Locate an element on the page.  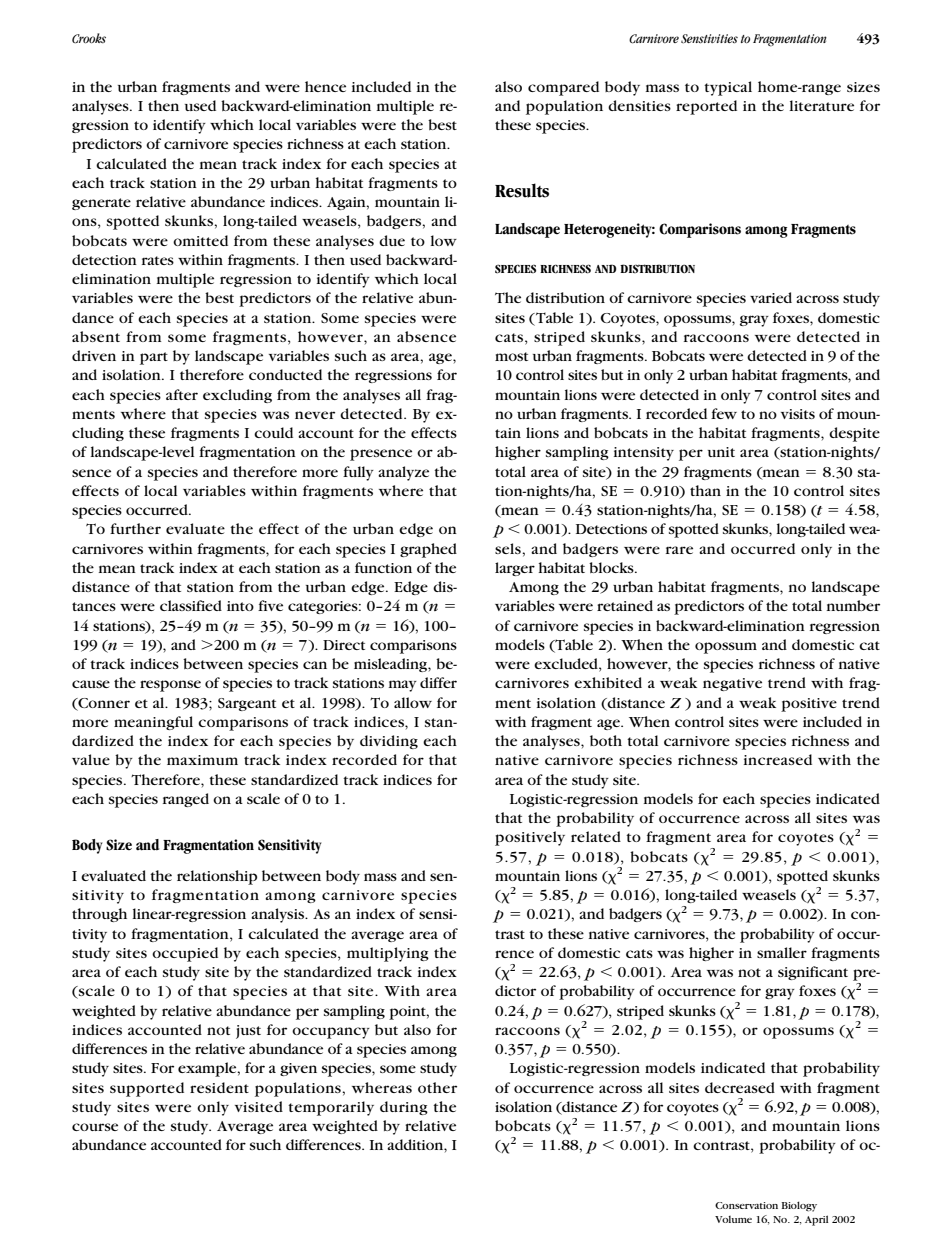
unit is located at coordinates (721, 452).
